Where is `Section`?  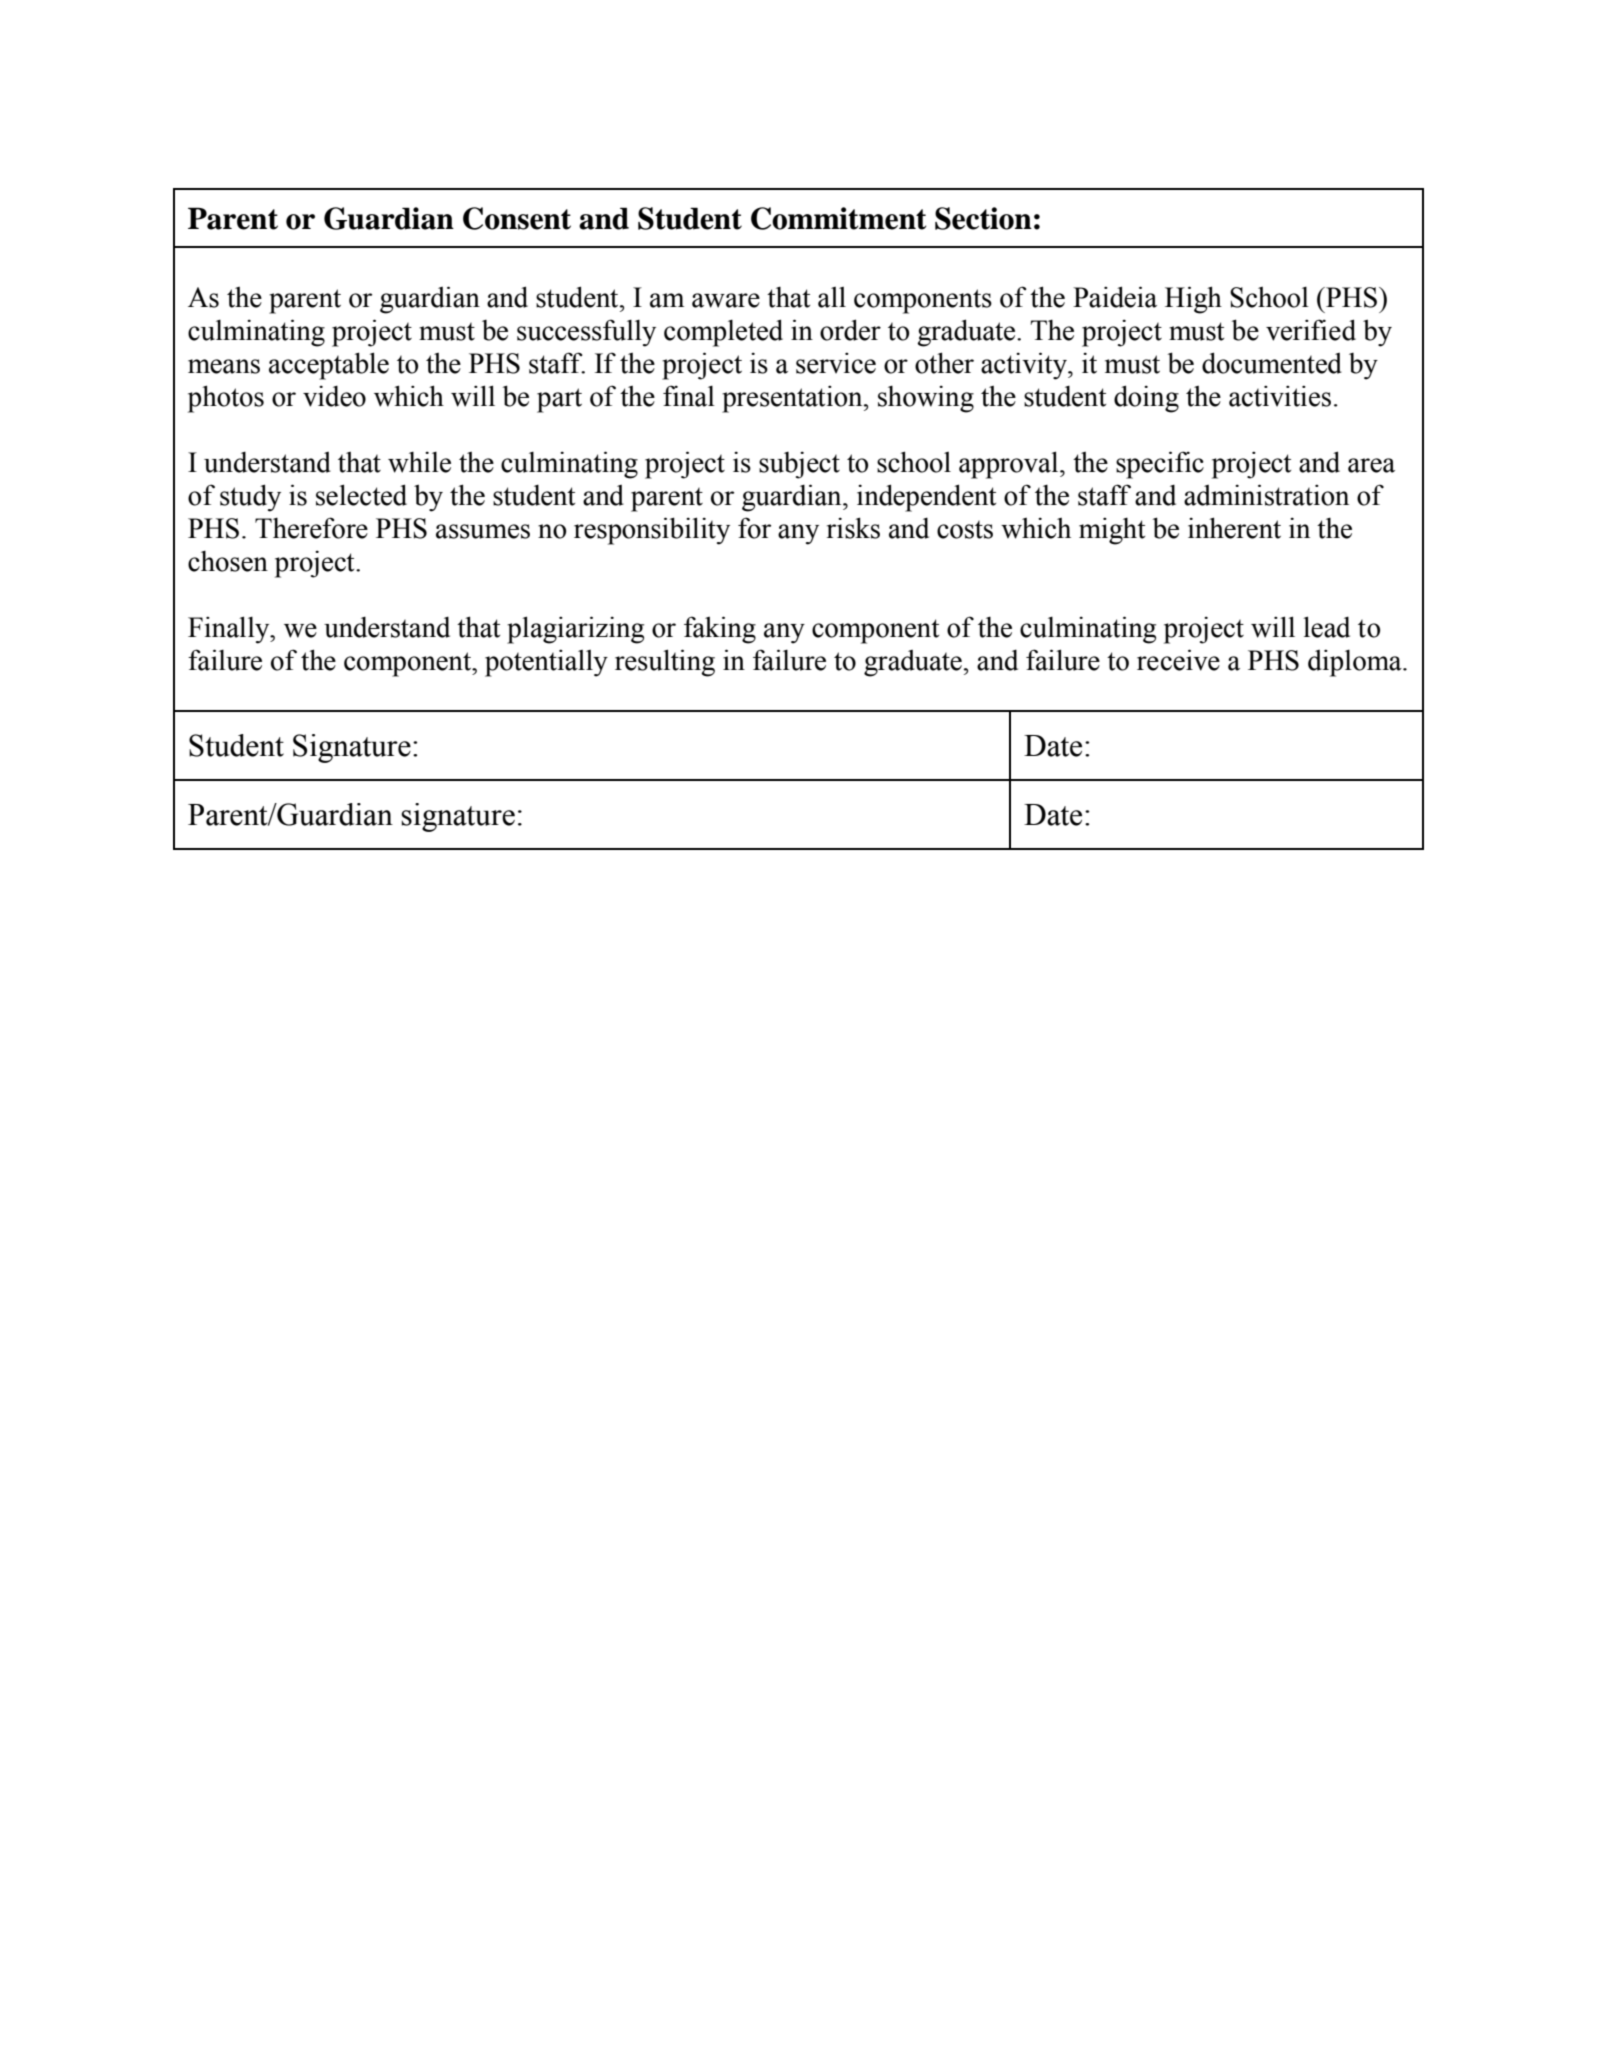
Section is located at coordinates (983, 218).
